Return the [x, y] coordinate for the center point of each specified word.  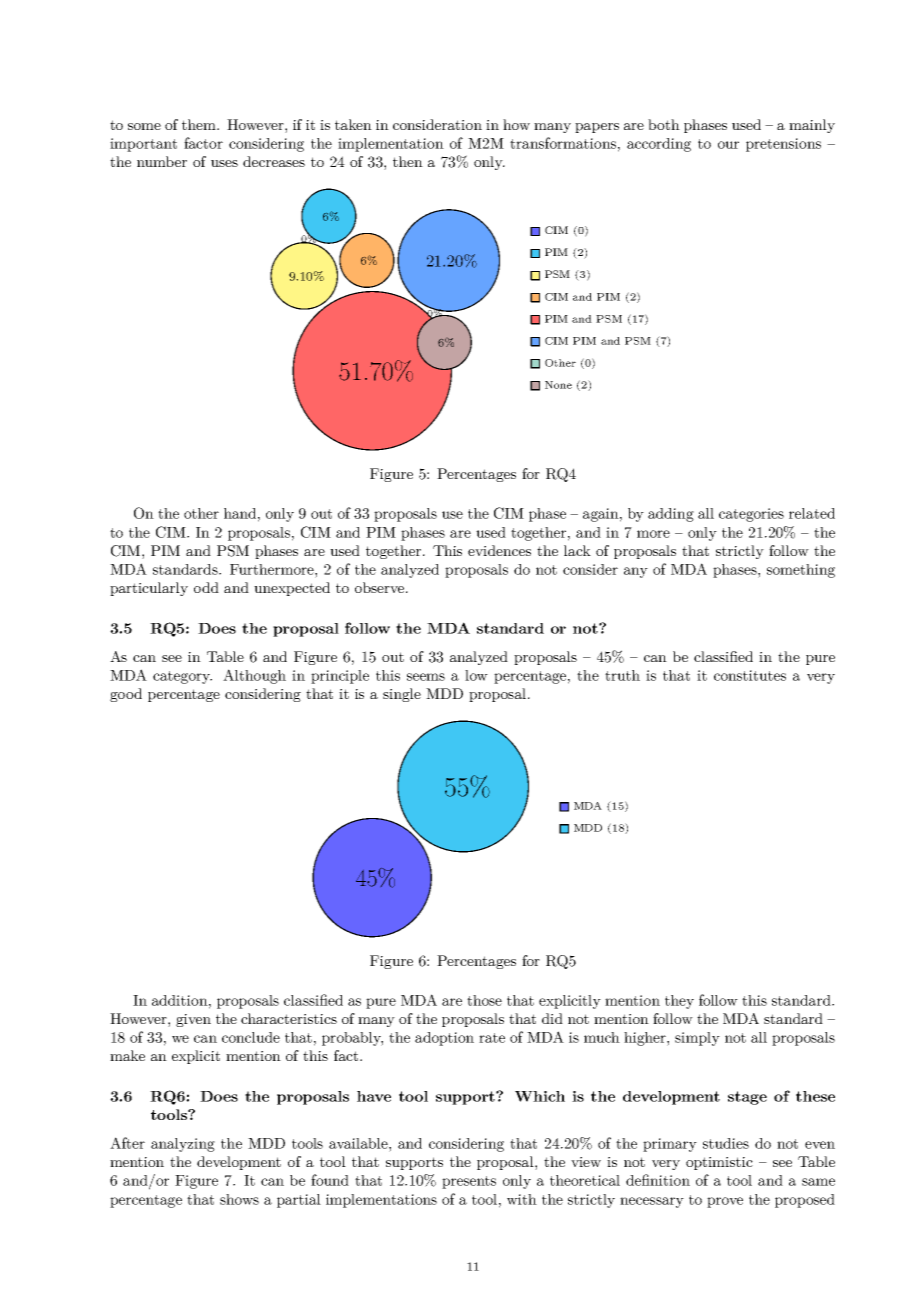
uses [224, 163]
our [728, 145]
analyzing [183, 1145]
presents [469, 1182]
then [408, 161]
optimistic [719, 1163]
